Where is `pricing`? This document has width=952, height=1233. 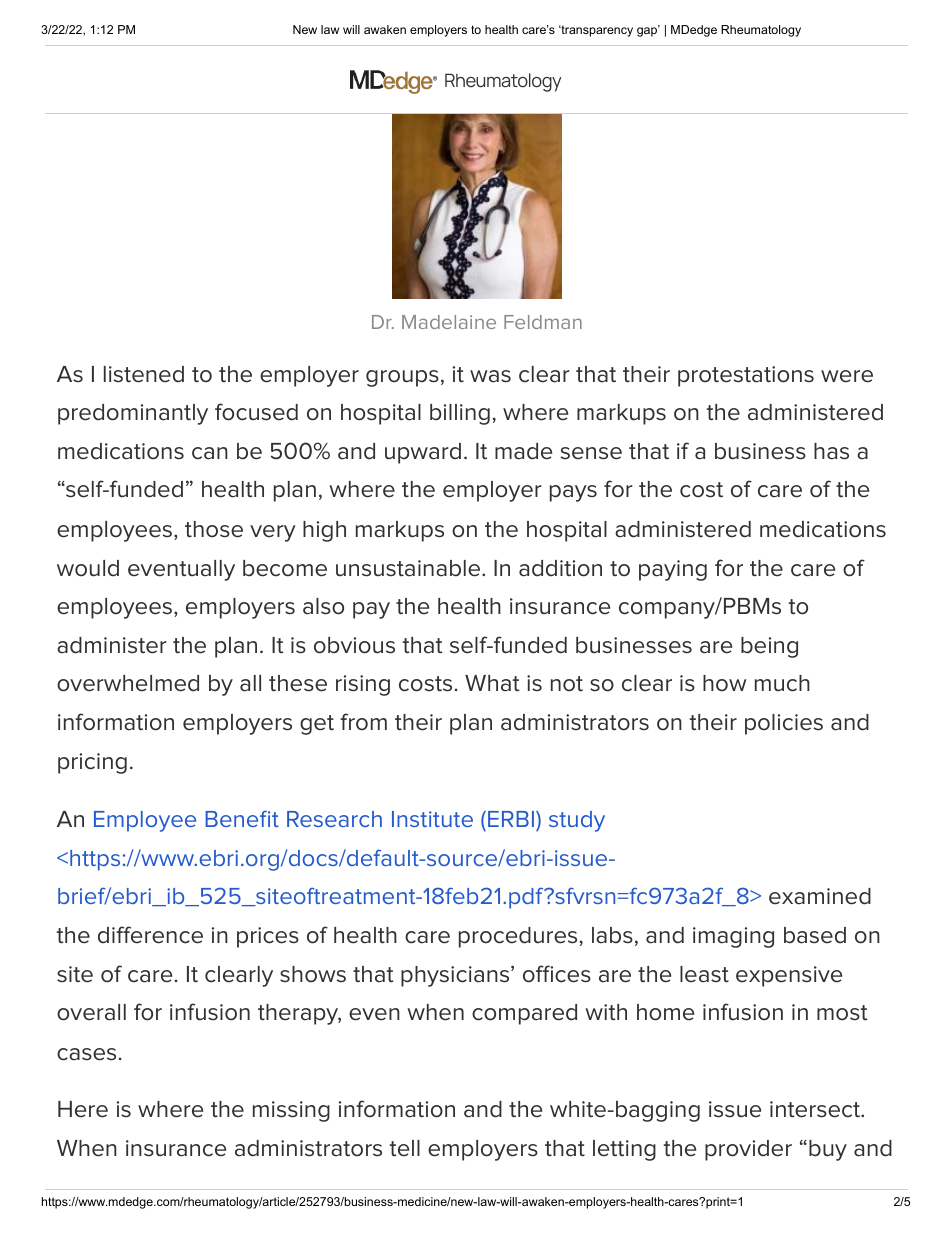 pricing is located at coordinates (92, 763).
